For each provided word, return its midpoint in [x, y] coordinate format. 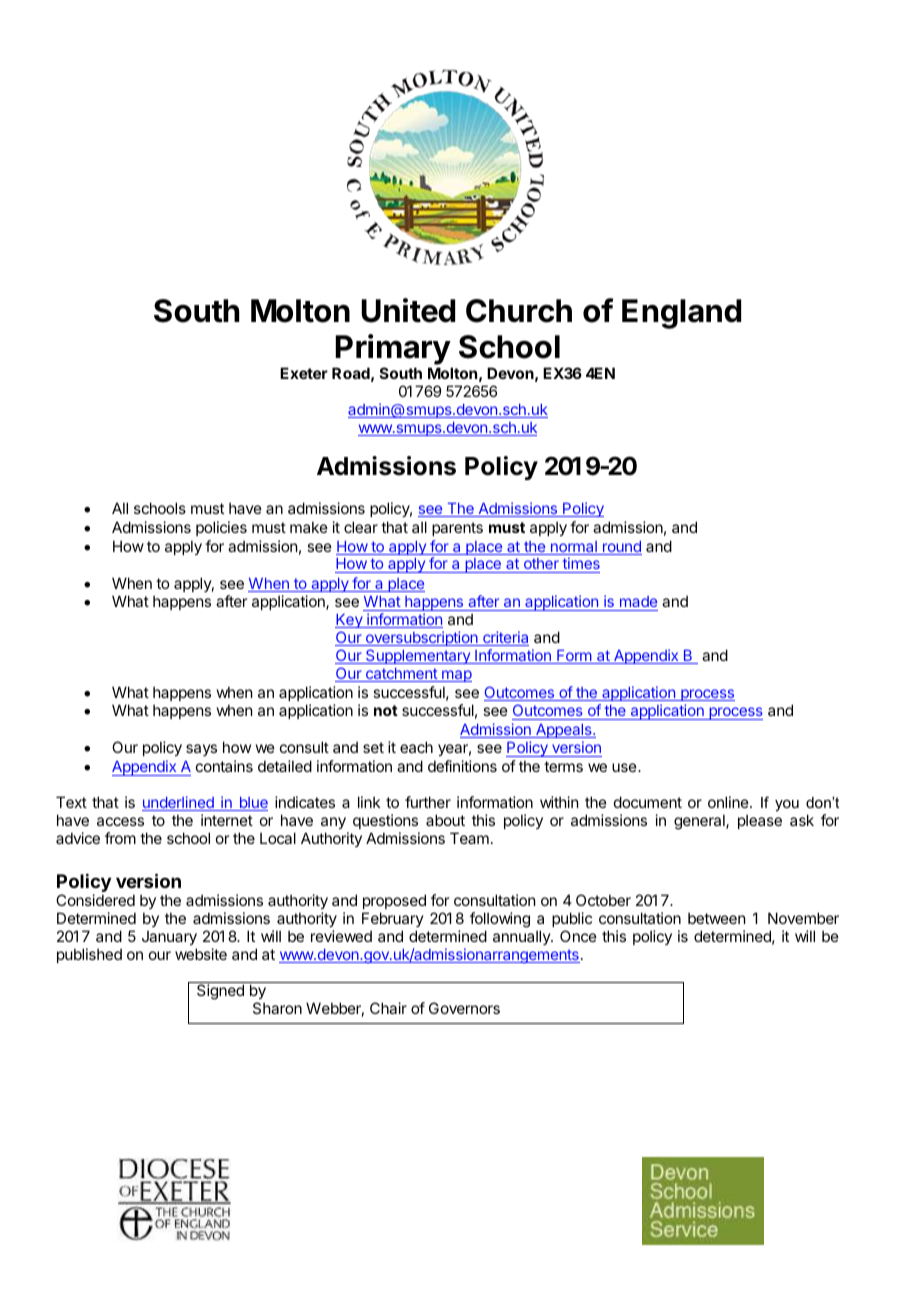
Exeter [304, 373]
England [681, 314]
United [408, 310]
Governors [464, 1008]
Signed [220, 992]
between [716, 918]
